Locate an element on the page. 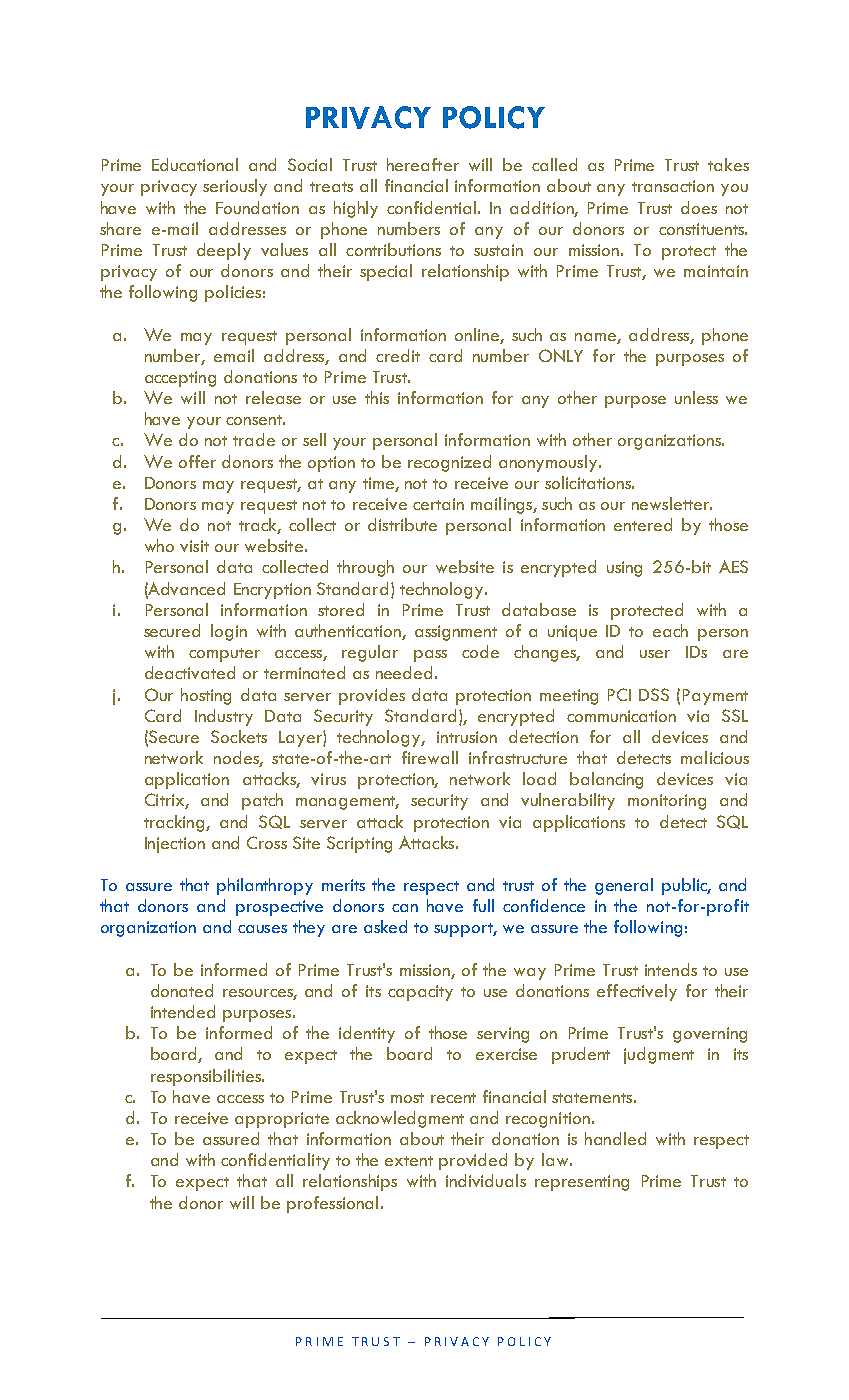  extent is located at coordinates (409, 1161).
